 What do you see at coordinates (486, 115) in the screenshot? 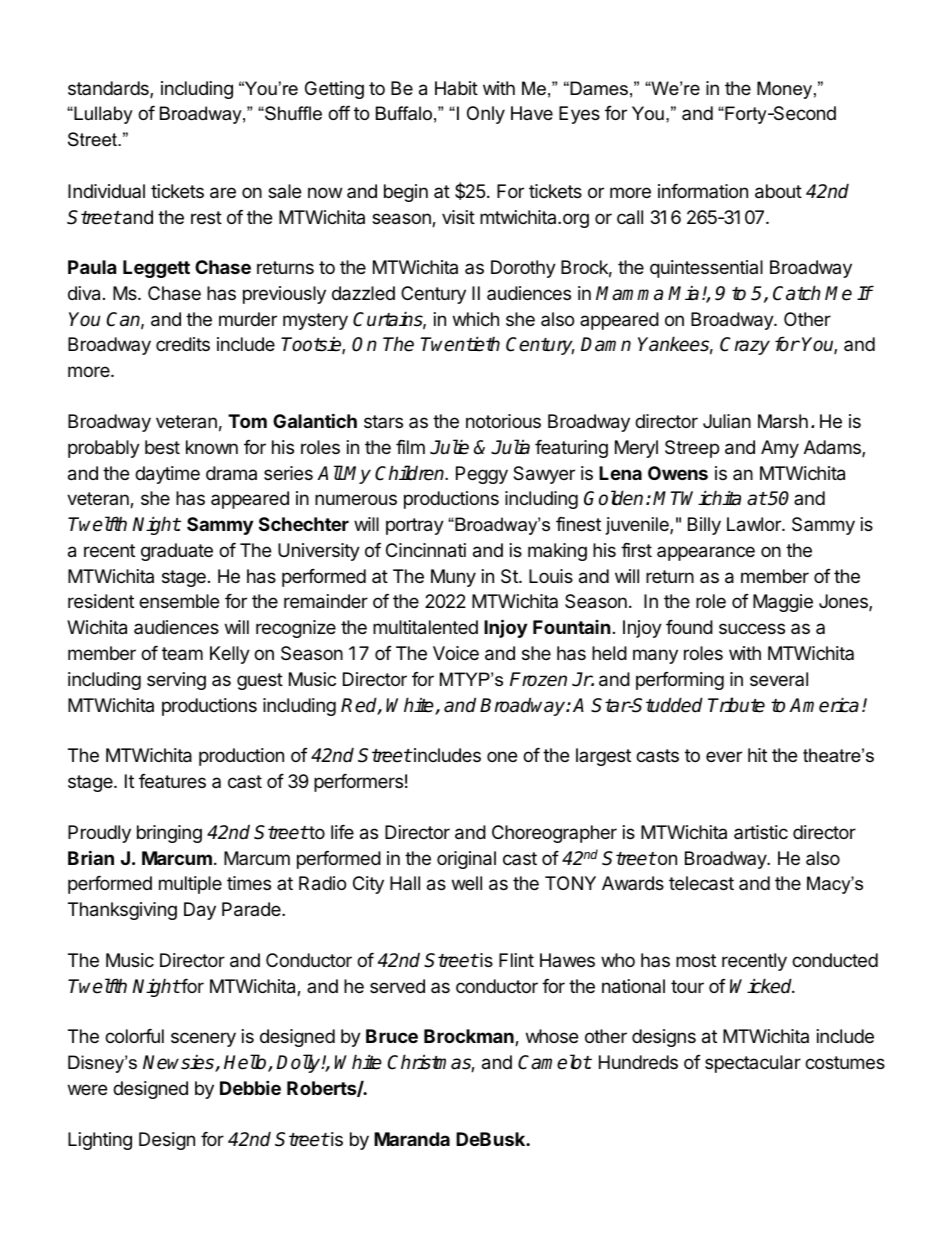
I see `Only` at bounding box center [486, 115].
